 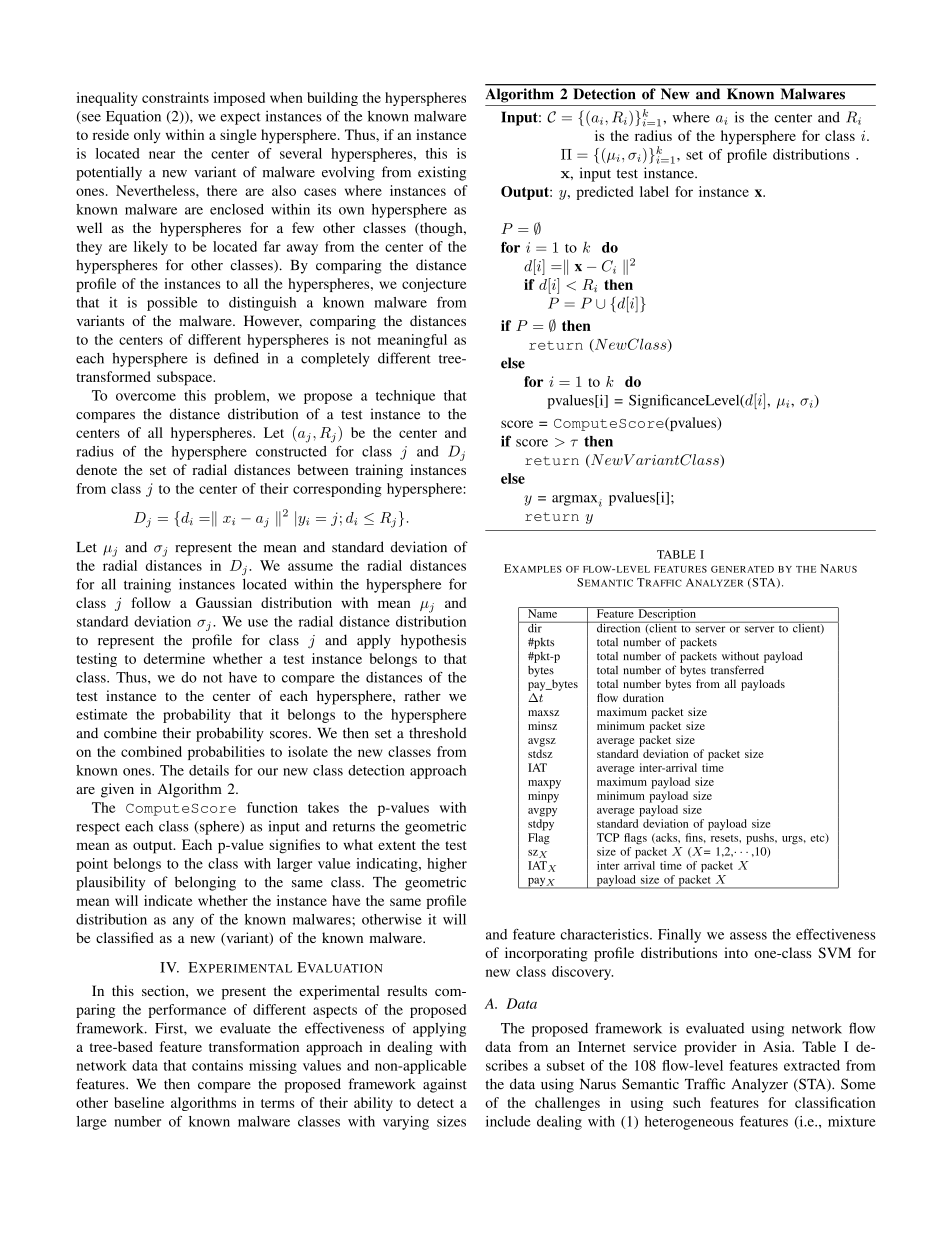 What do you see at coordinates (147, 136) in the screenshot?
I see `only` at bounding box center [147, 136].
